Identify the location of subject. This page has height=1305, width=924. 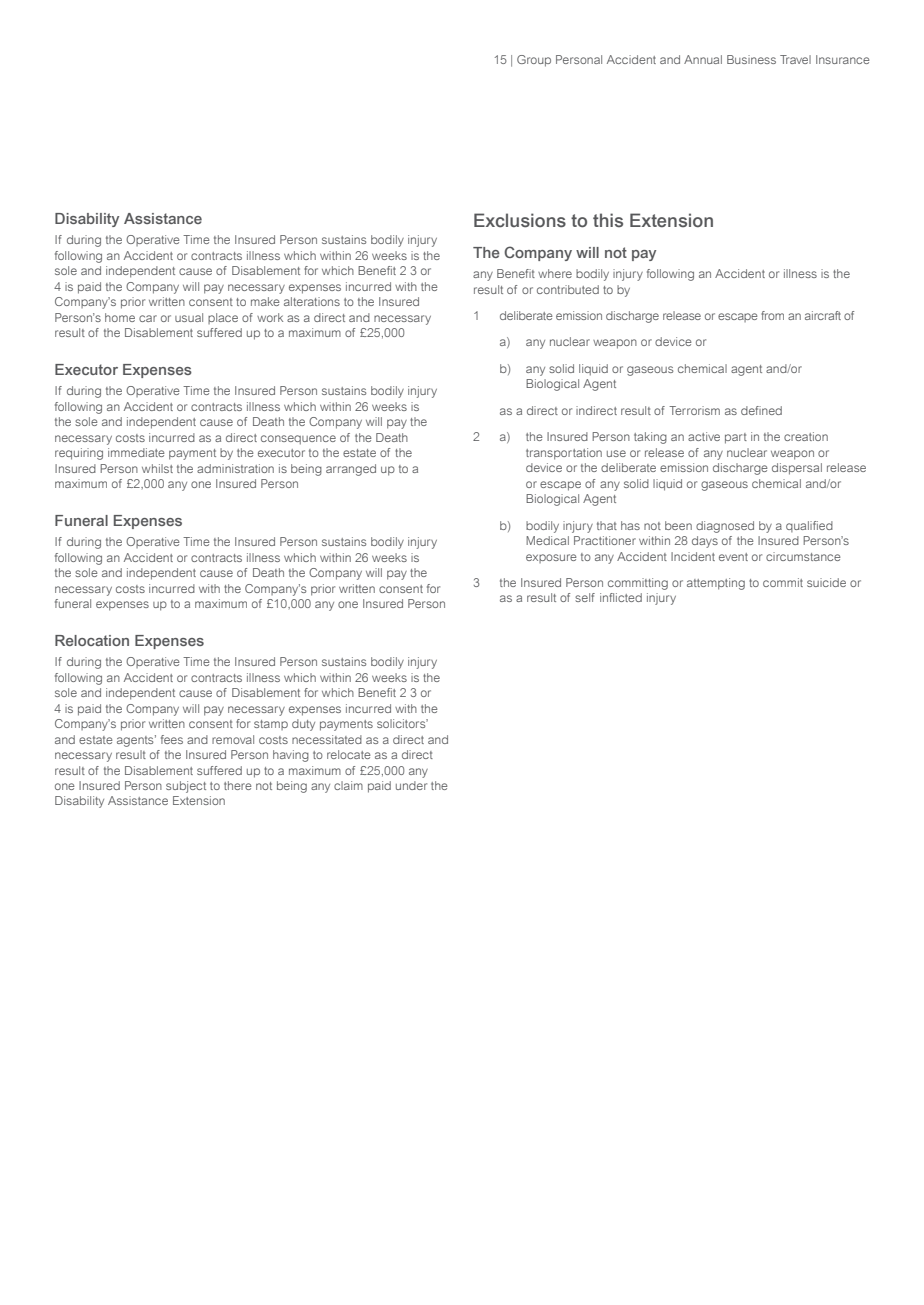
(186, 787).
